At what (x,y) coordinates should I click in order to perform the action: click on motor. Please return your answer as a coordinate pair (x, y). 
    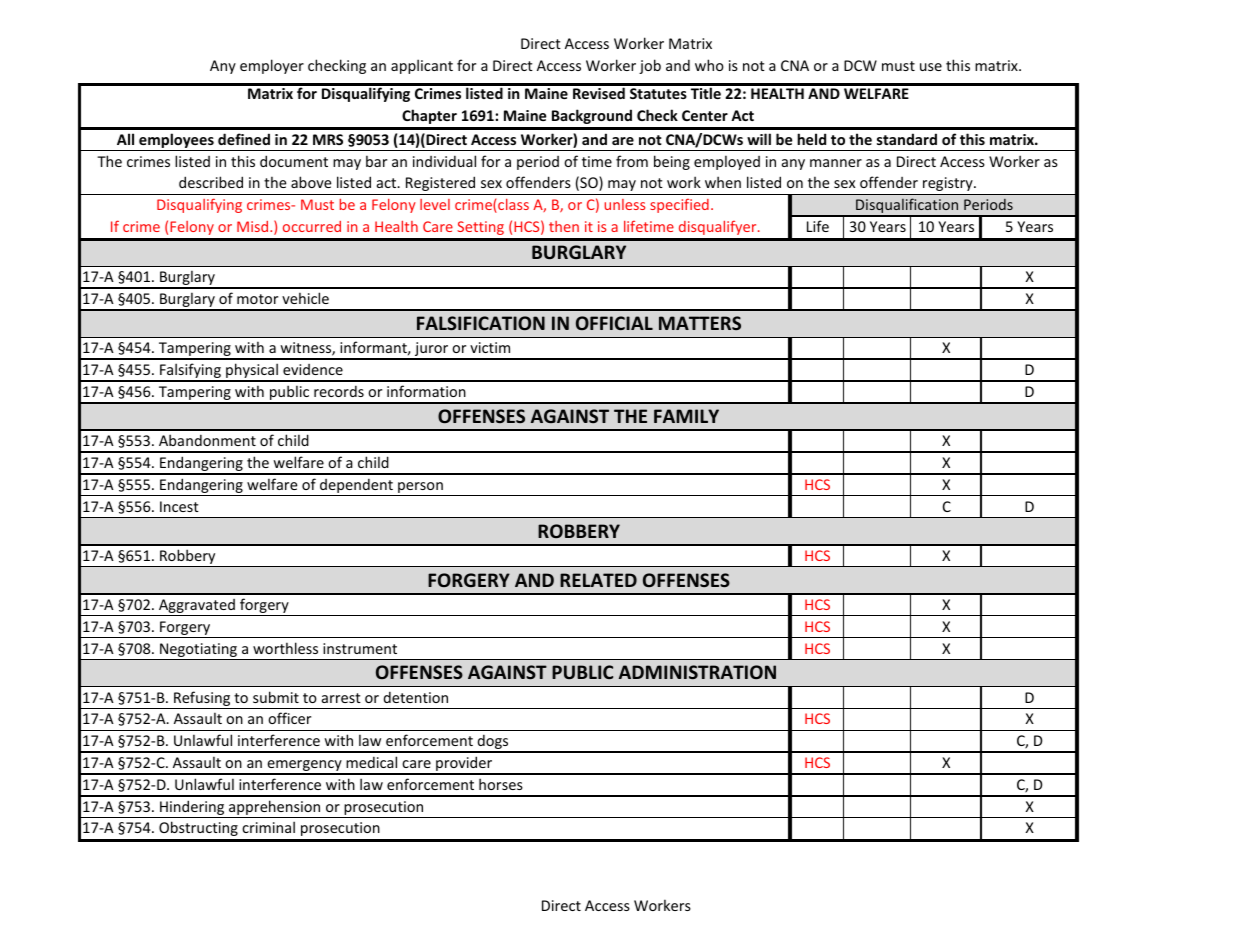
    Looking at the image, I should click on (257, 299).
